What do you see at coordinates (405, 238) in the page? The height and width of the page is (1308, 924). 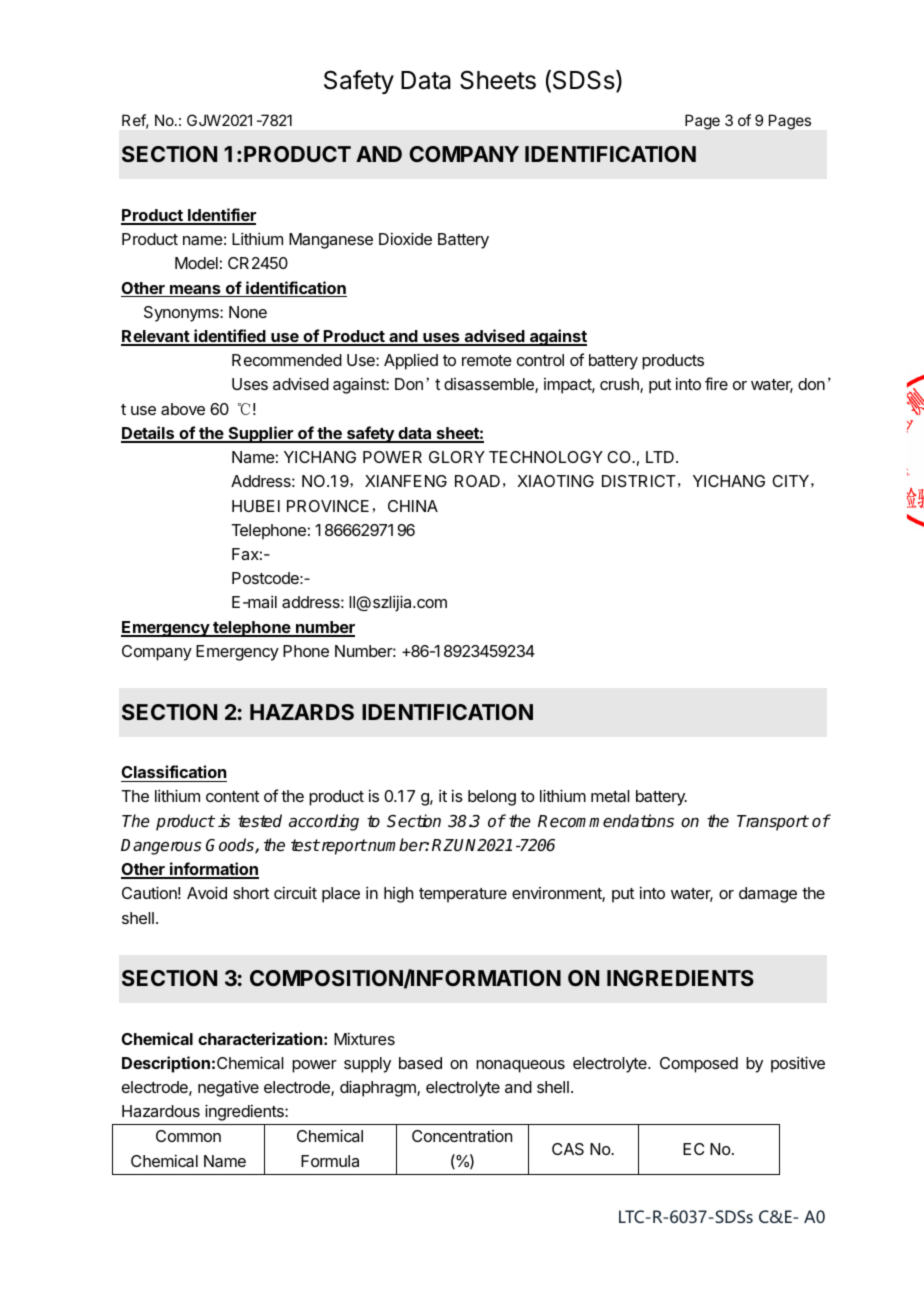 I see `Dioxide` at bounding box center [405, 238].
